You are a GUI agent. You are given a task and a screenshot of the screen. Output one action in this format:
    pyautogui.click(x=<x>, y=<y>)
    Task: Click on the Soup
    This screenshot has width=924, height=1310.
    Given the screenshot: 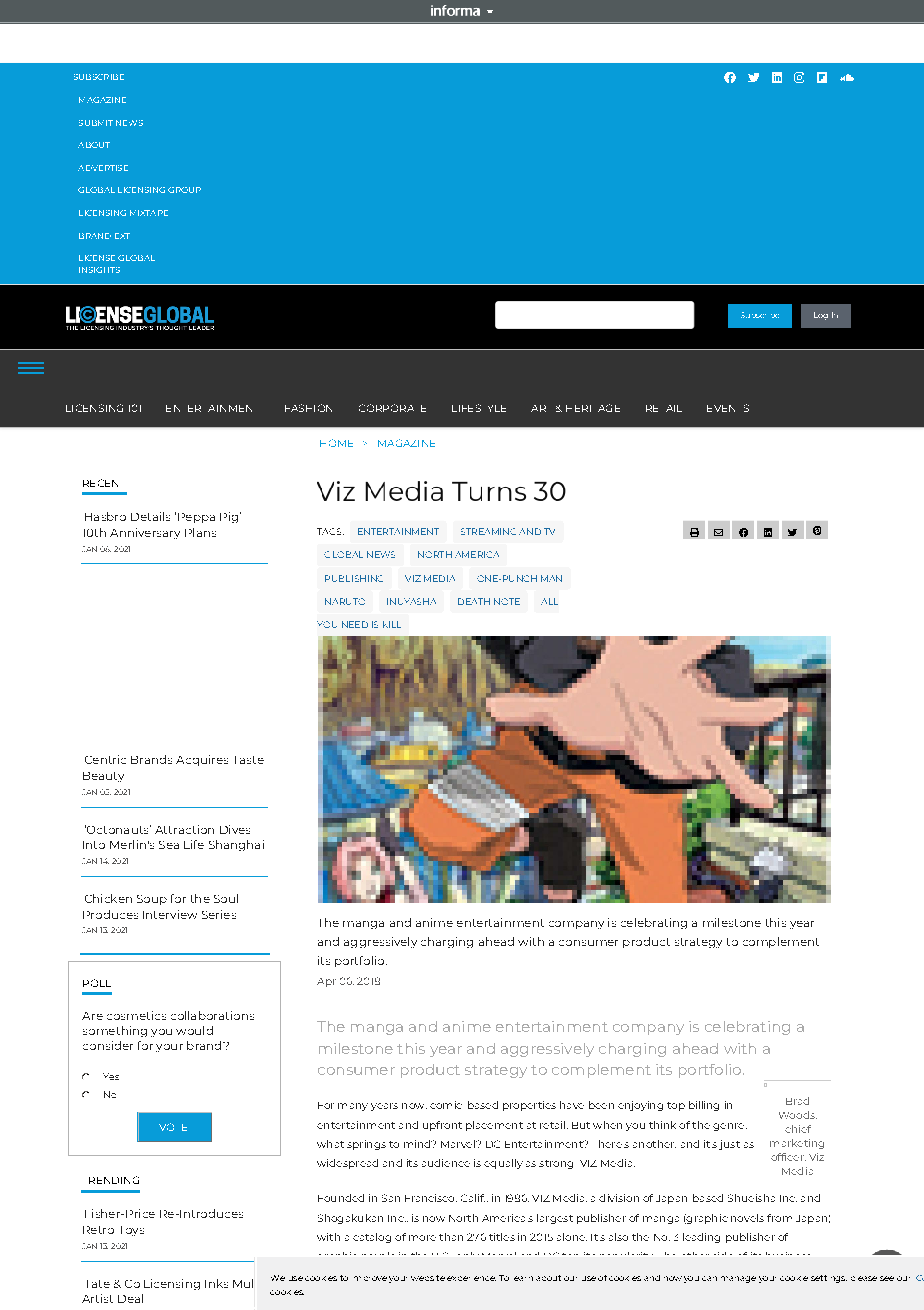 What is the action you would take?
    pyautogui.click(x=152, y=900)
